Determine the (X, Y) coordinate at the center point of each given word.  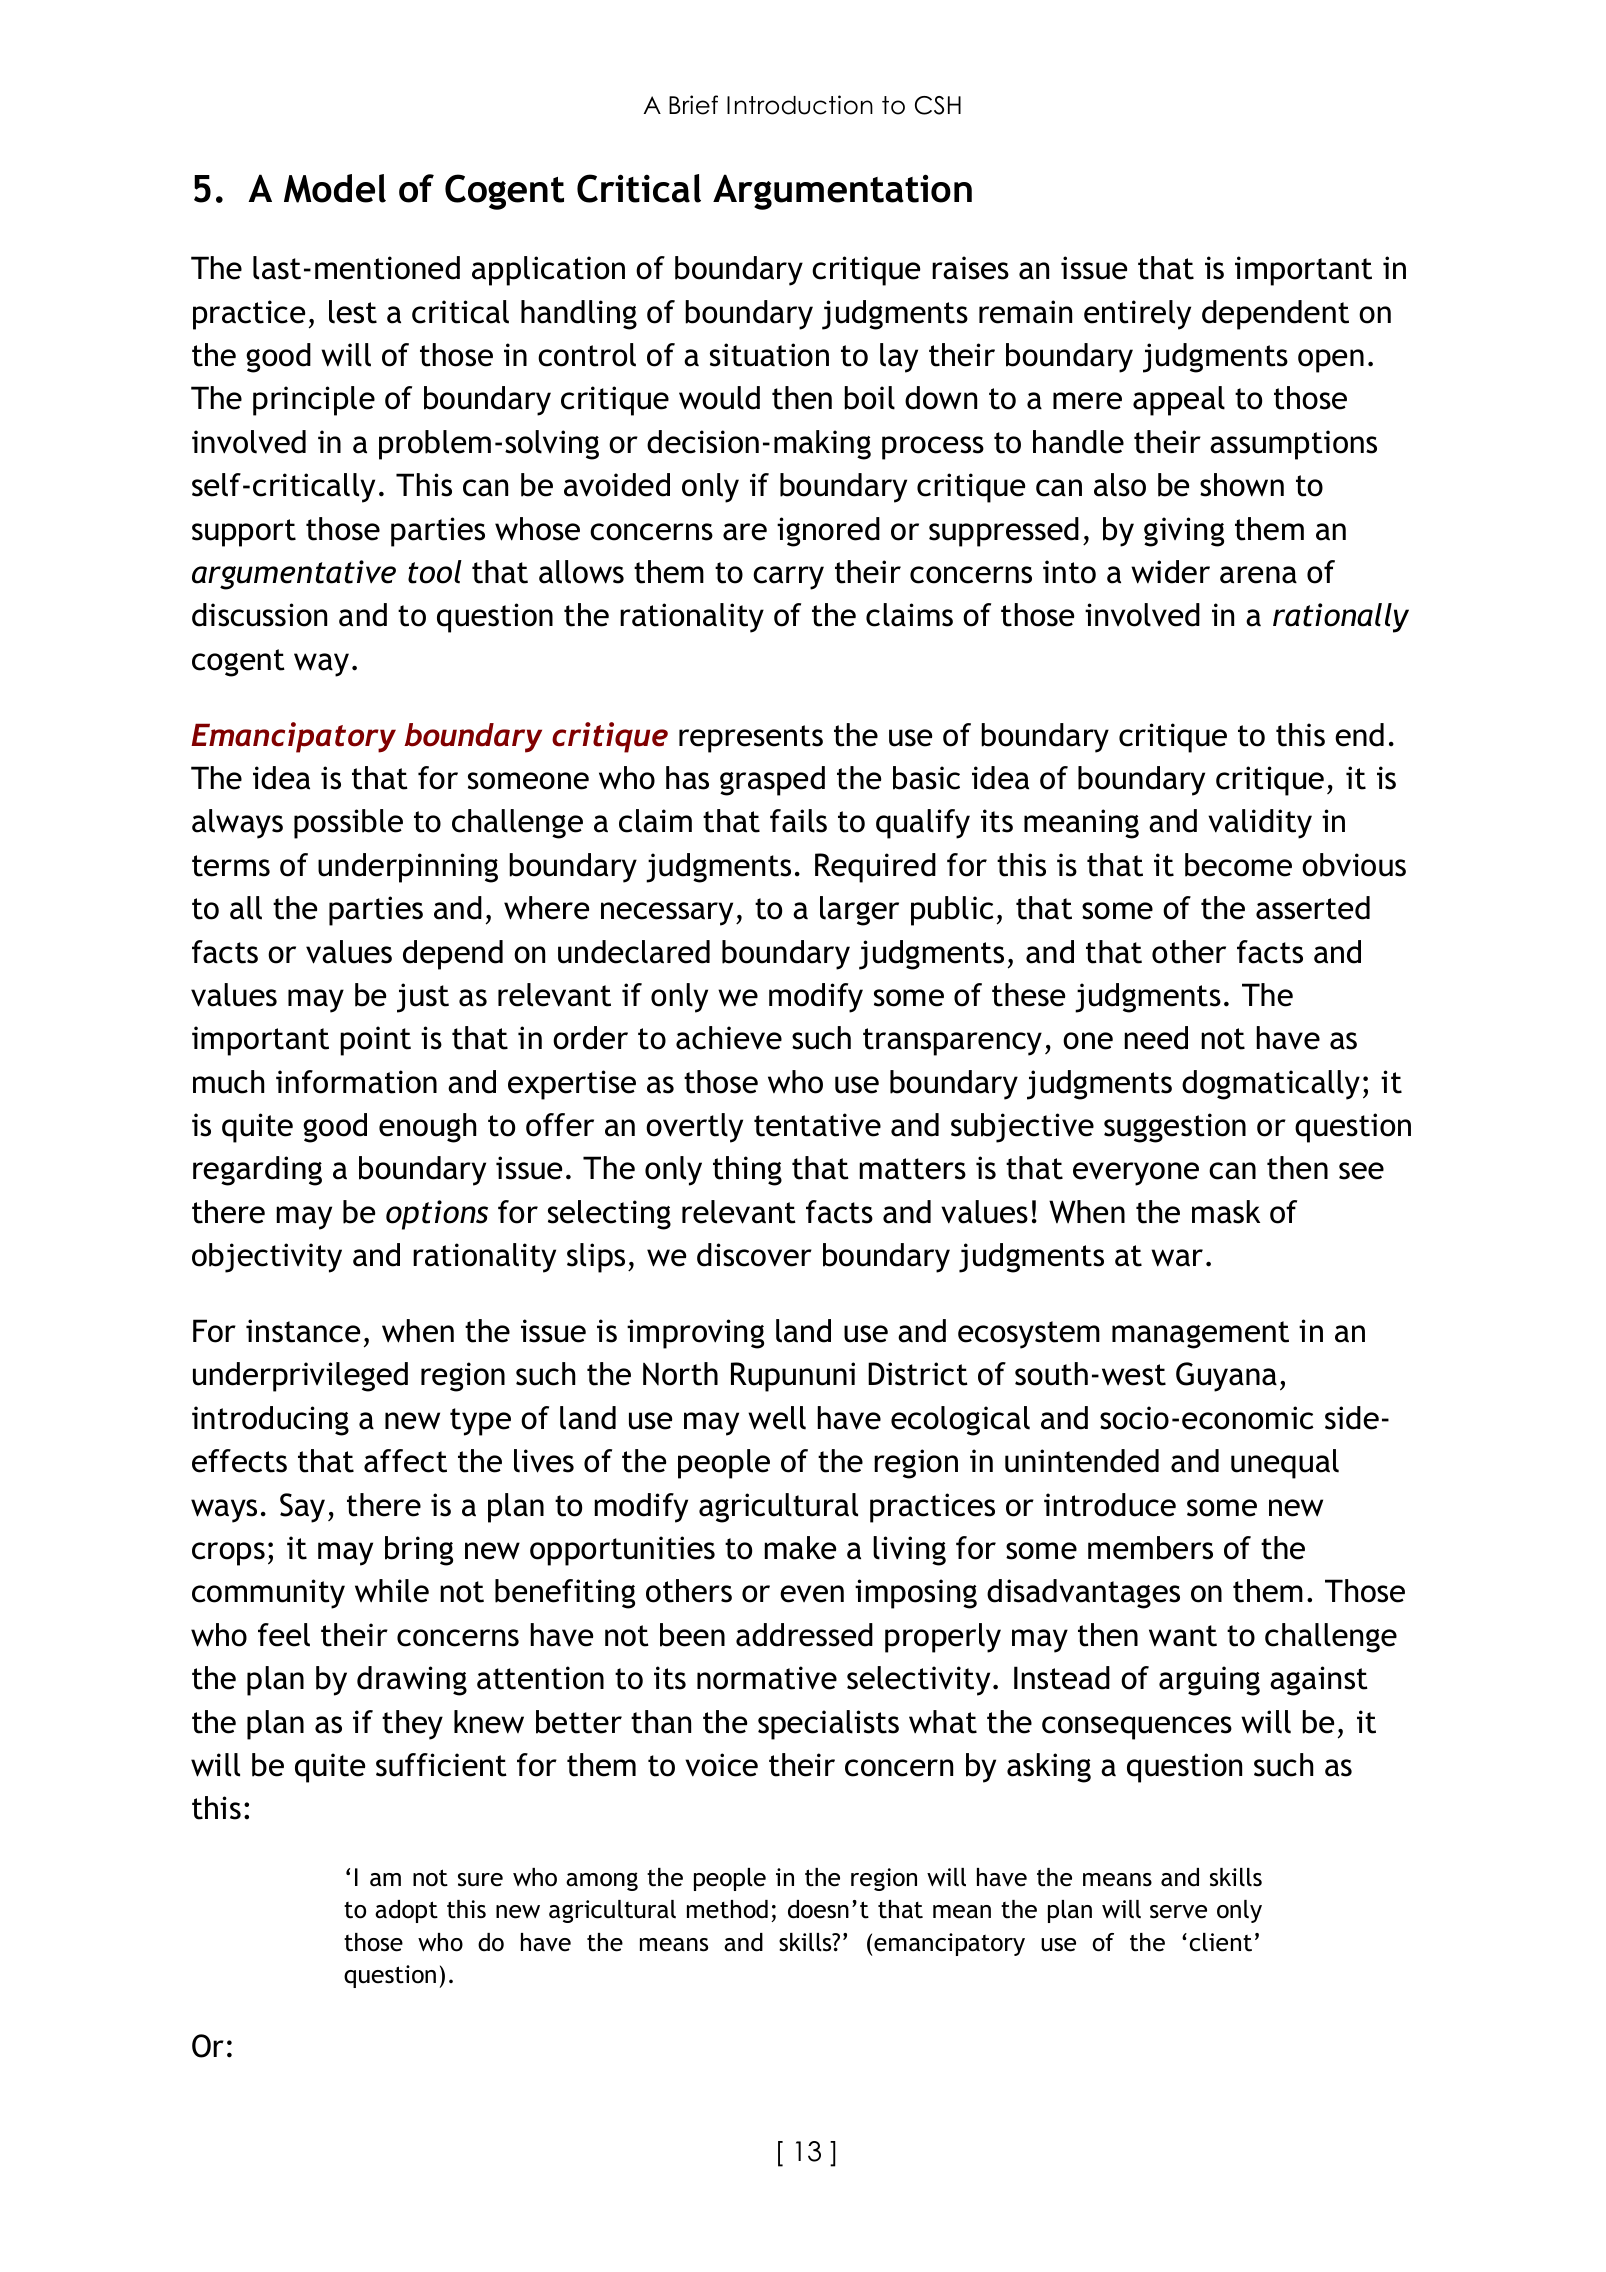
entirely (1137, 315)
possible (348, 824)
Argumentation (842, 192)
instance (303, 1331)
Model (335, 188)
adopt (406, 1911)
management (1200, 1335)
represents (751, 739)
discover (754, 1255)
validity (1260, 824)
